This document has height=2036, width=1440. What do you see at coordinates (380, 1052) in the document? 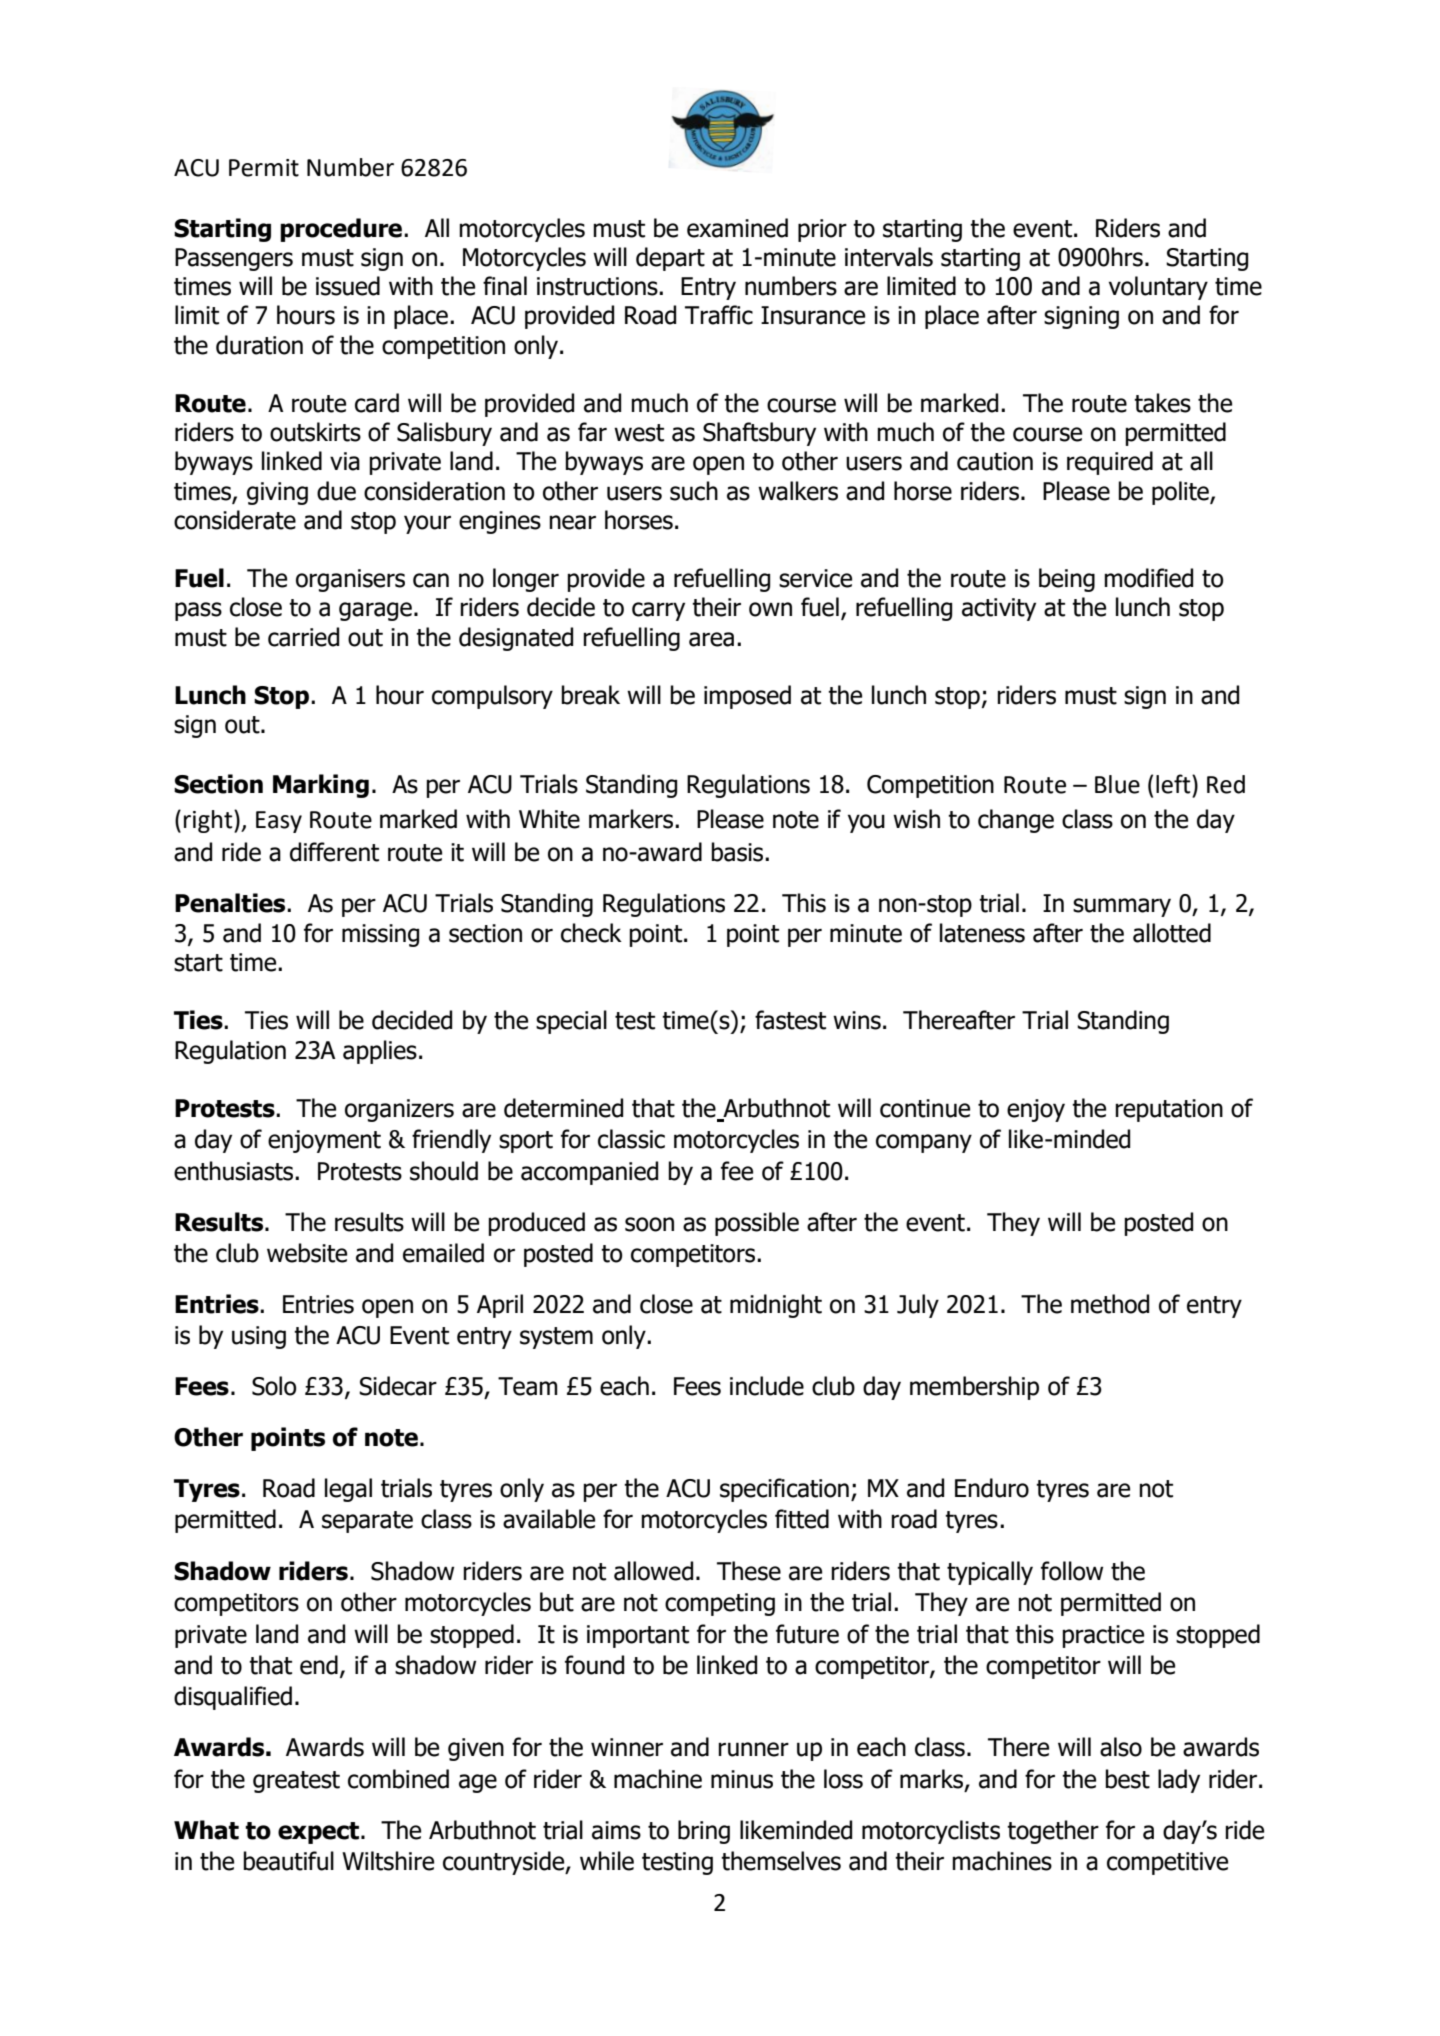
I see `applies` at bounding box center [380, 1052].
